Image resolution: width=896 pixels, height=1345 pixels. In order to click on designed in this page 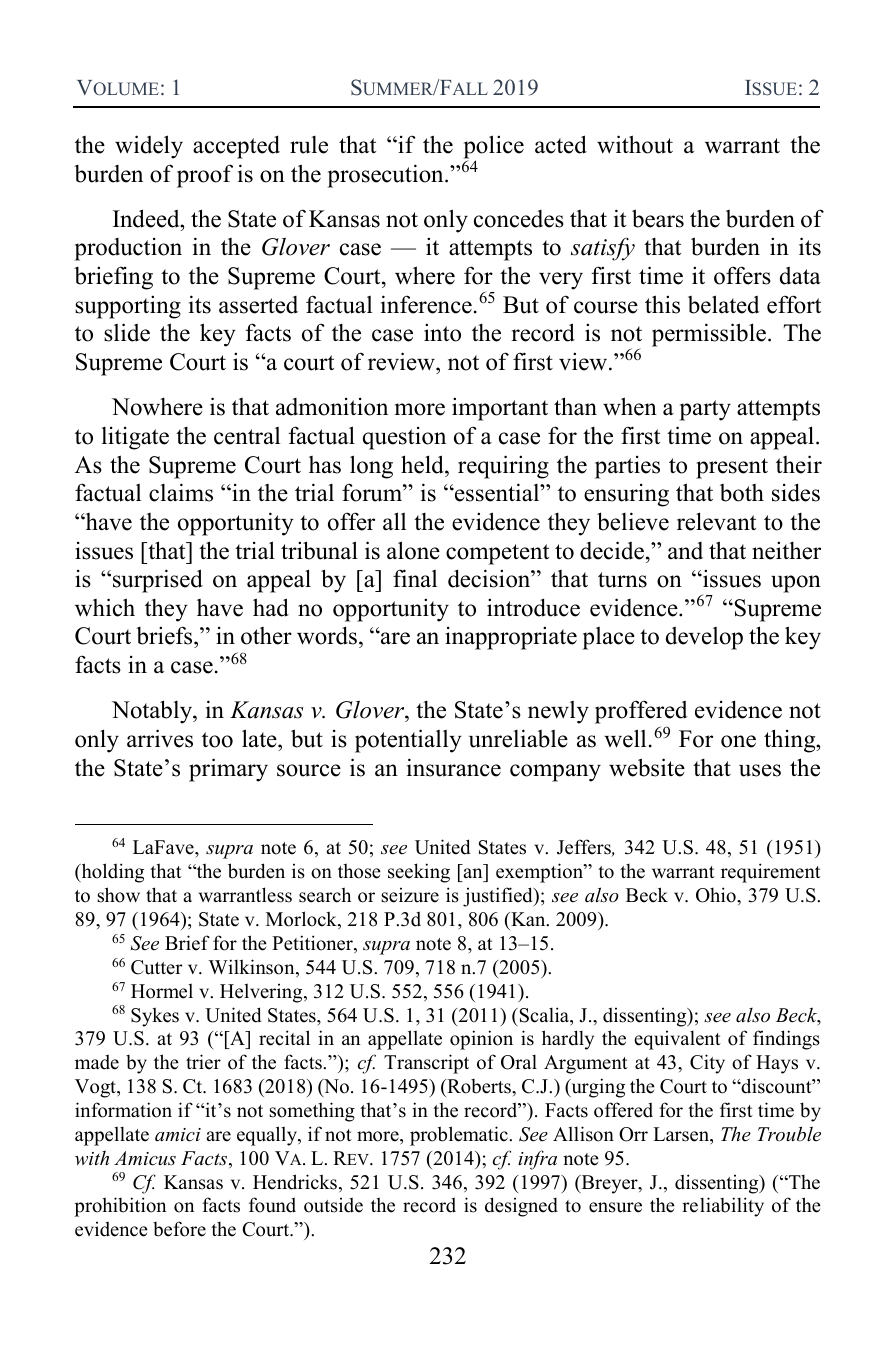, I will do `click(521, 1207)`.
